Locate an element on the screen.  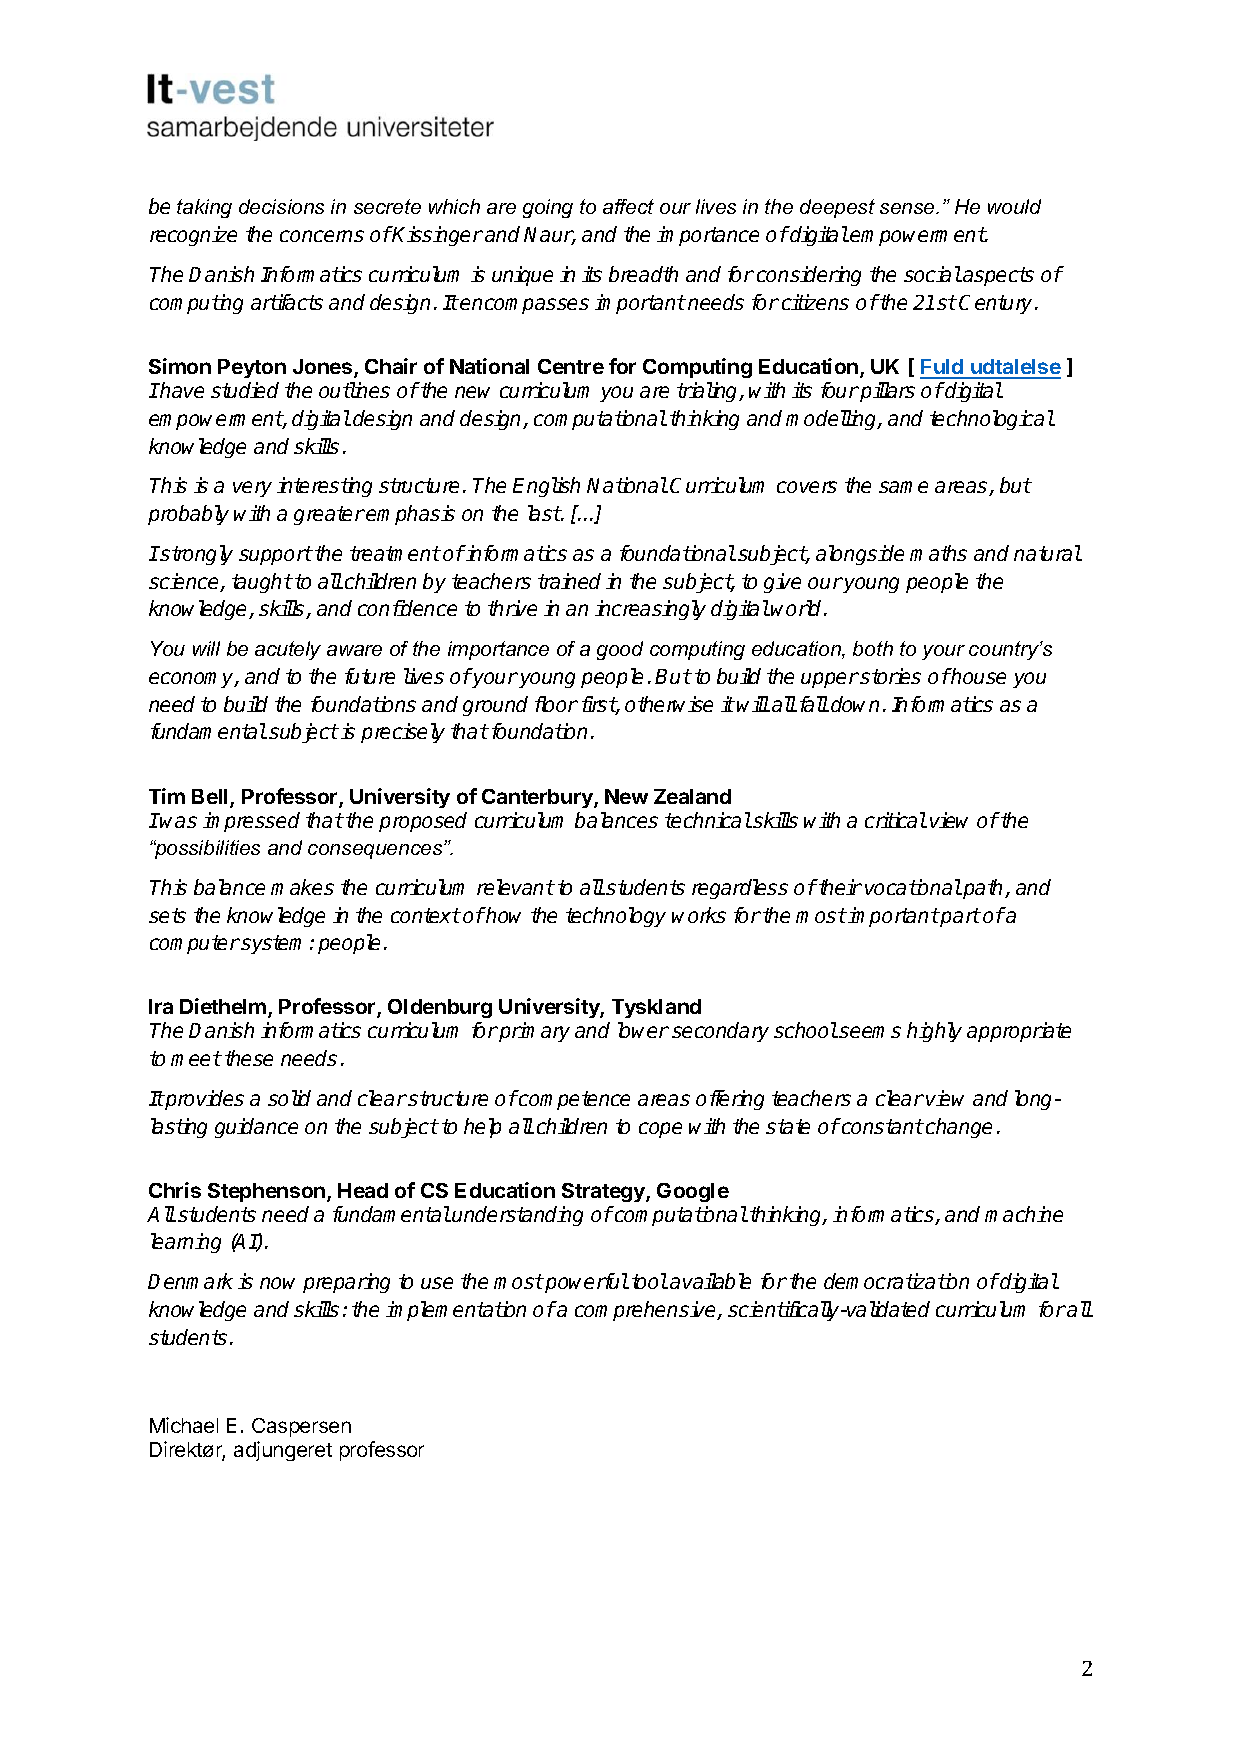
social is located at coordinates (932, 274).
